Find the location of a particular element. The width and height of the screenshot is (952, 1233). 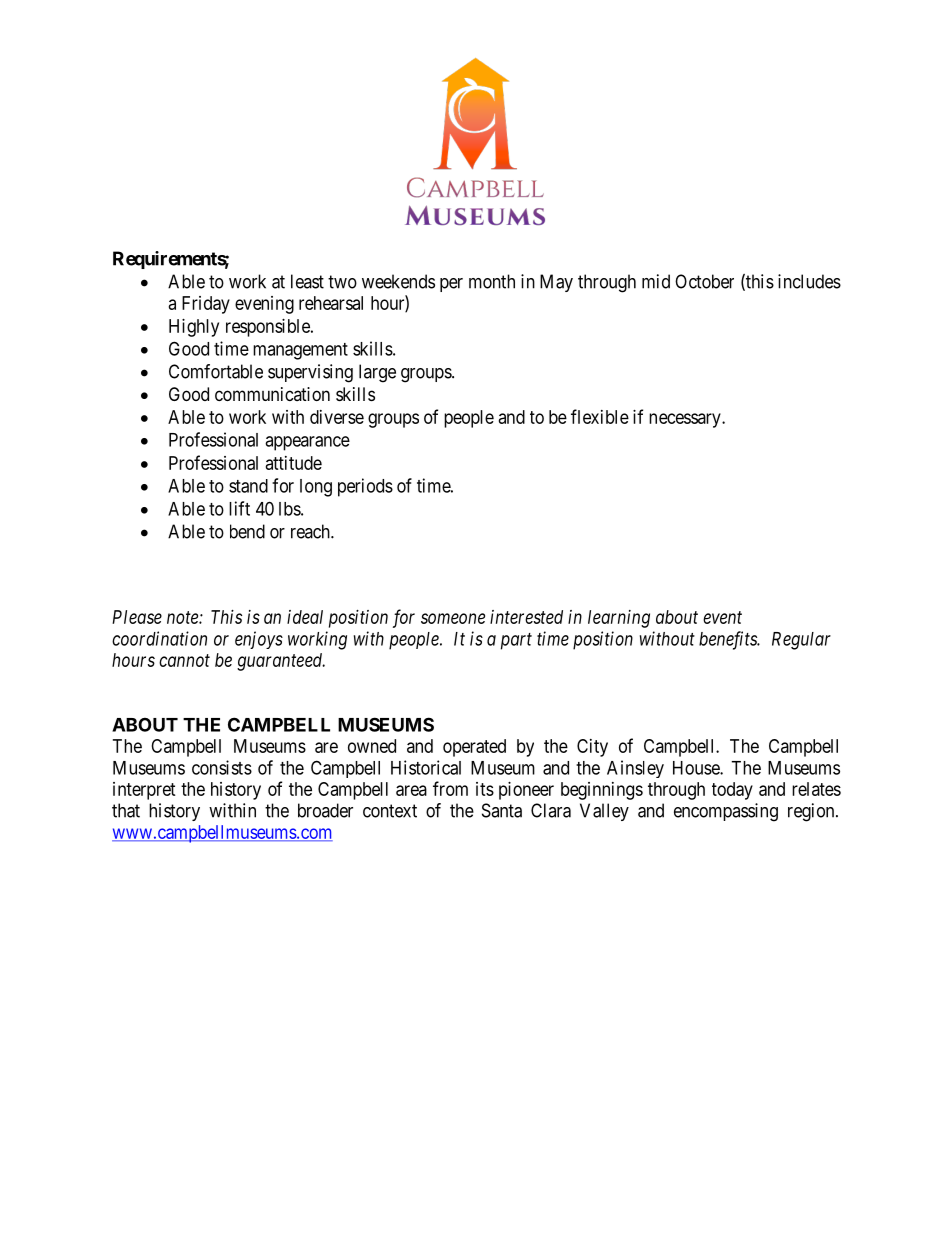

October is located at coordinates (704, 281).
